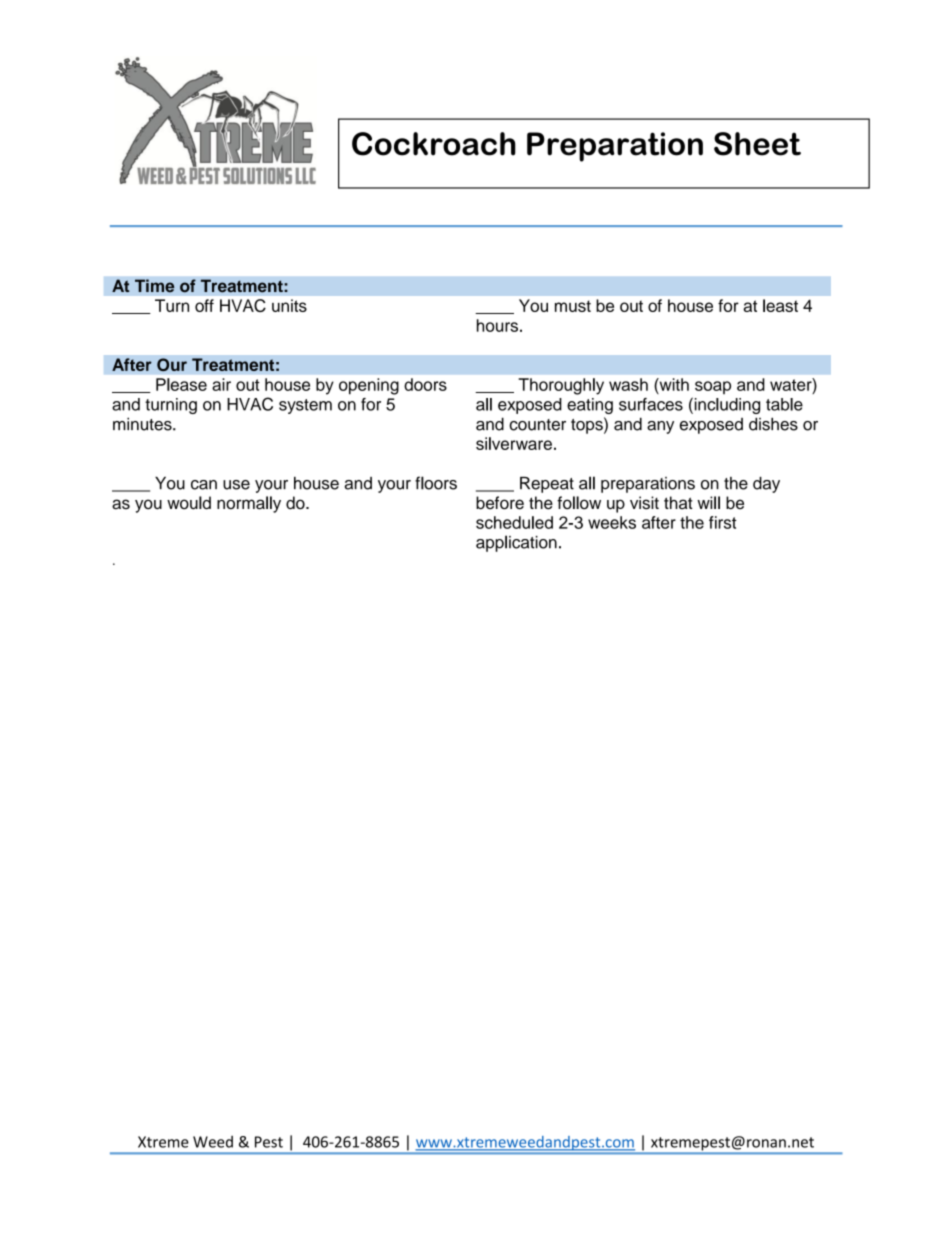 The image size is (952, 1233). Describe the element at coordinates (204, 305) in the document. I see `off` at that location.
